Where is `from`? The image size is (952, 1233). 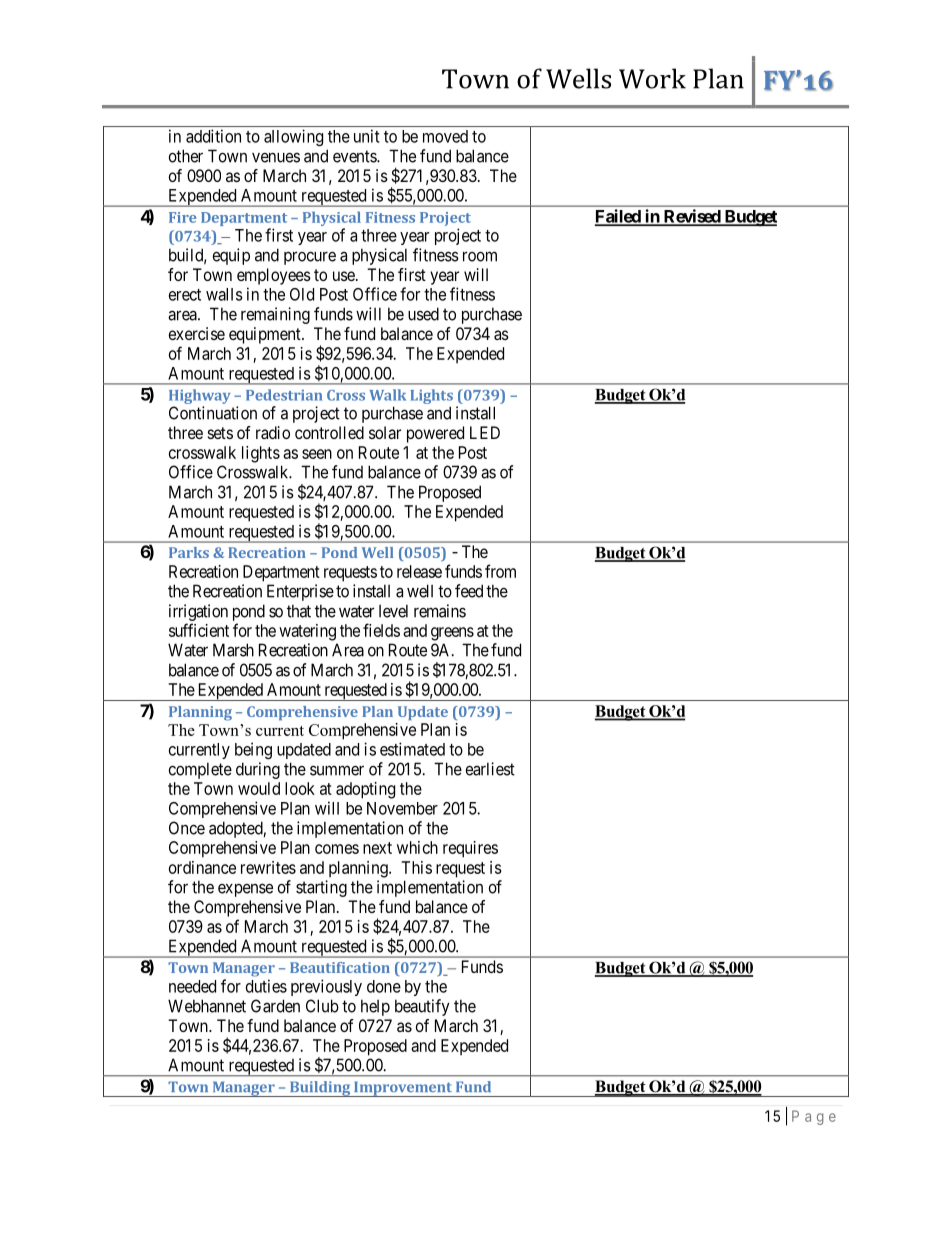
from is located at coordinates (500, 571).
